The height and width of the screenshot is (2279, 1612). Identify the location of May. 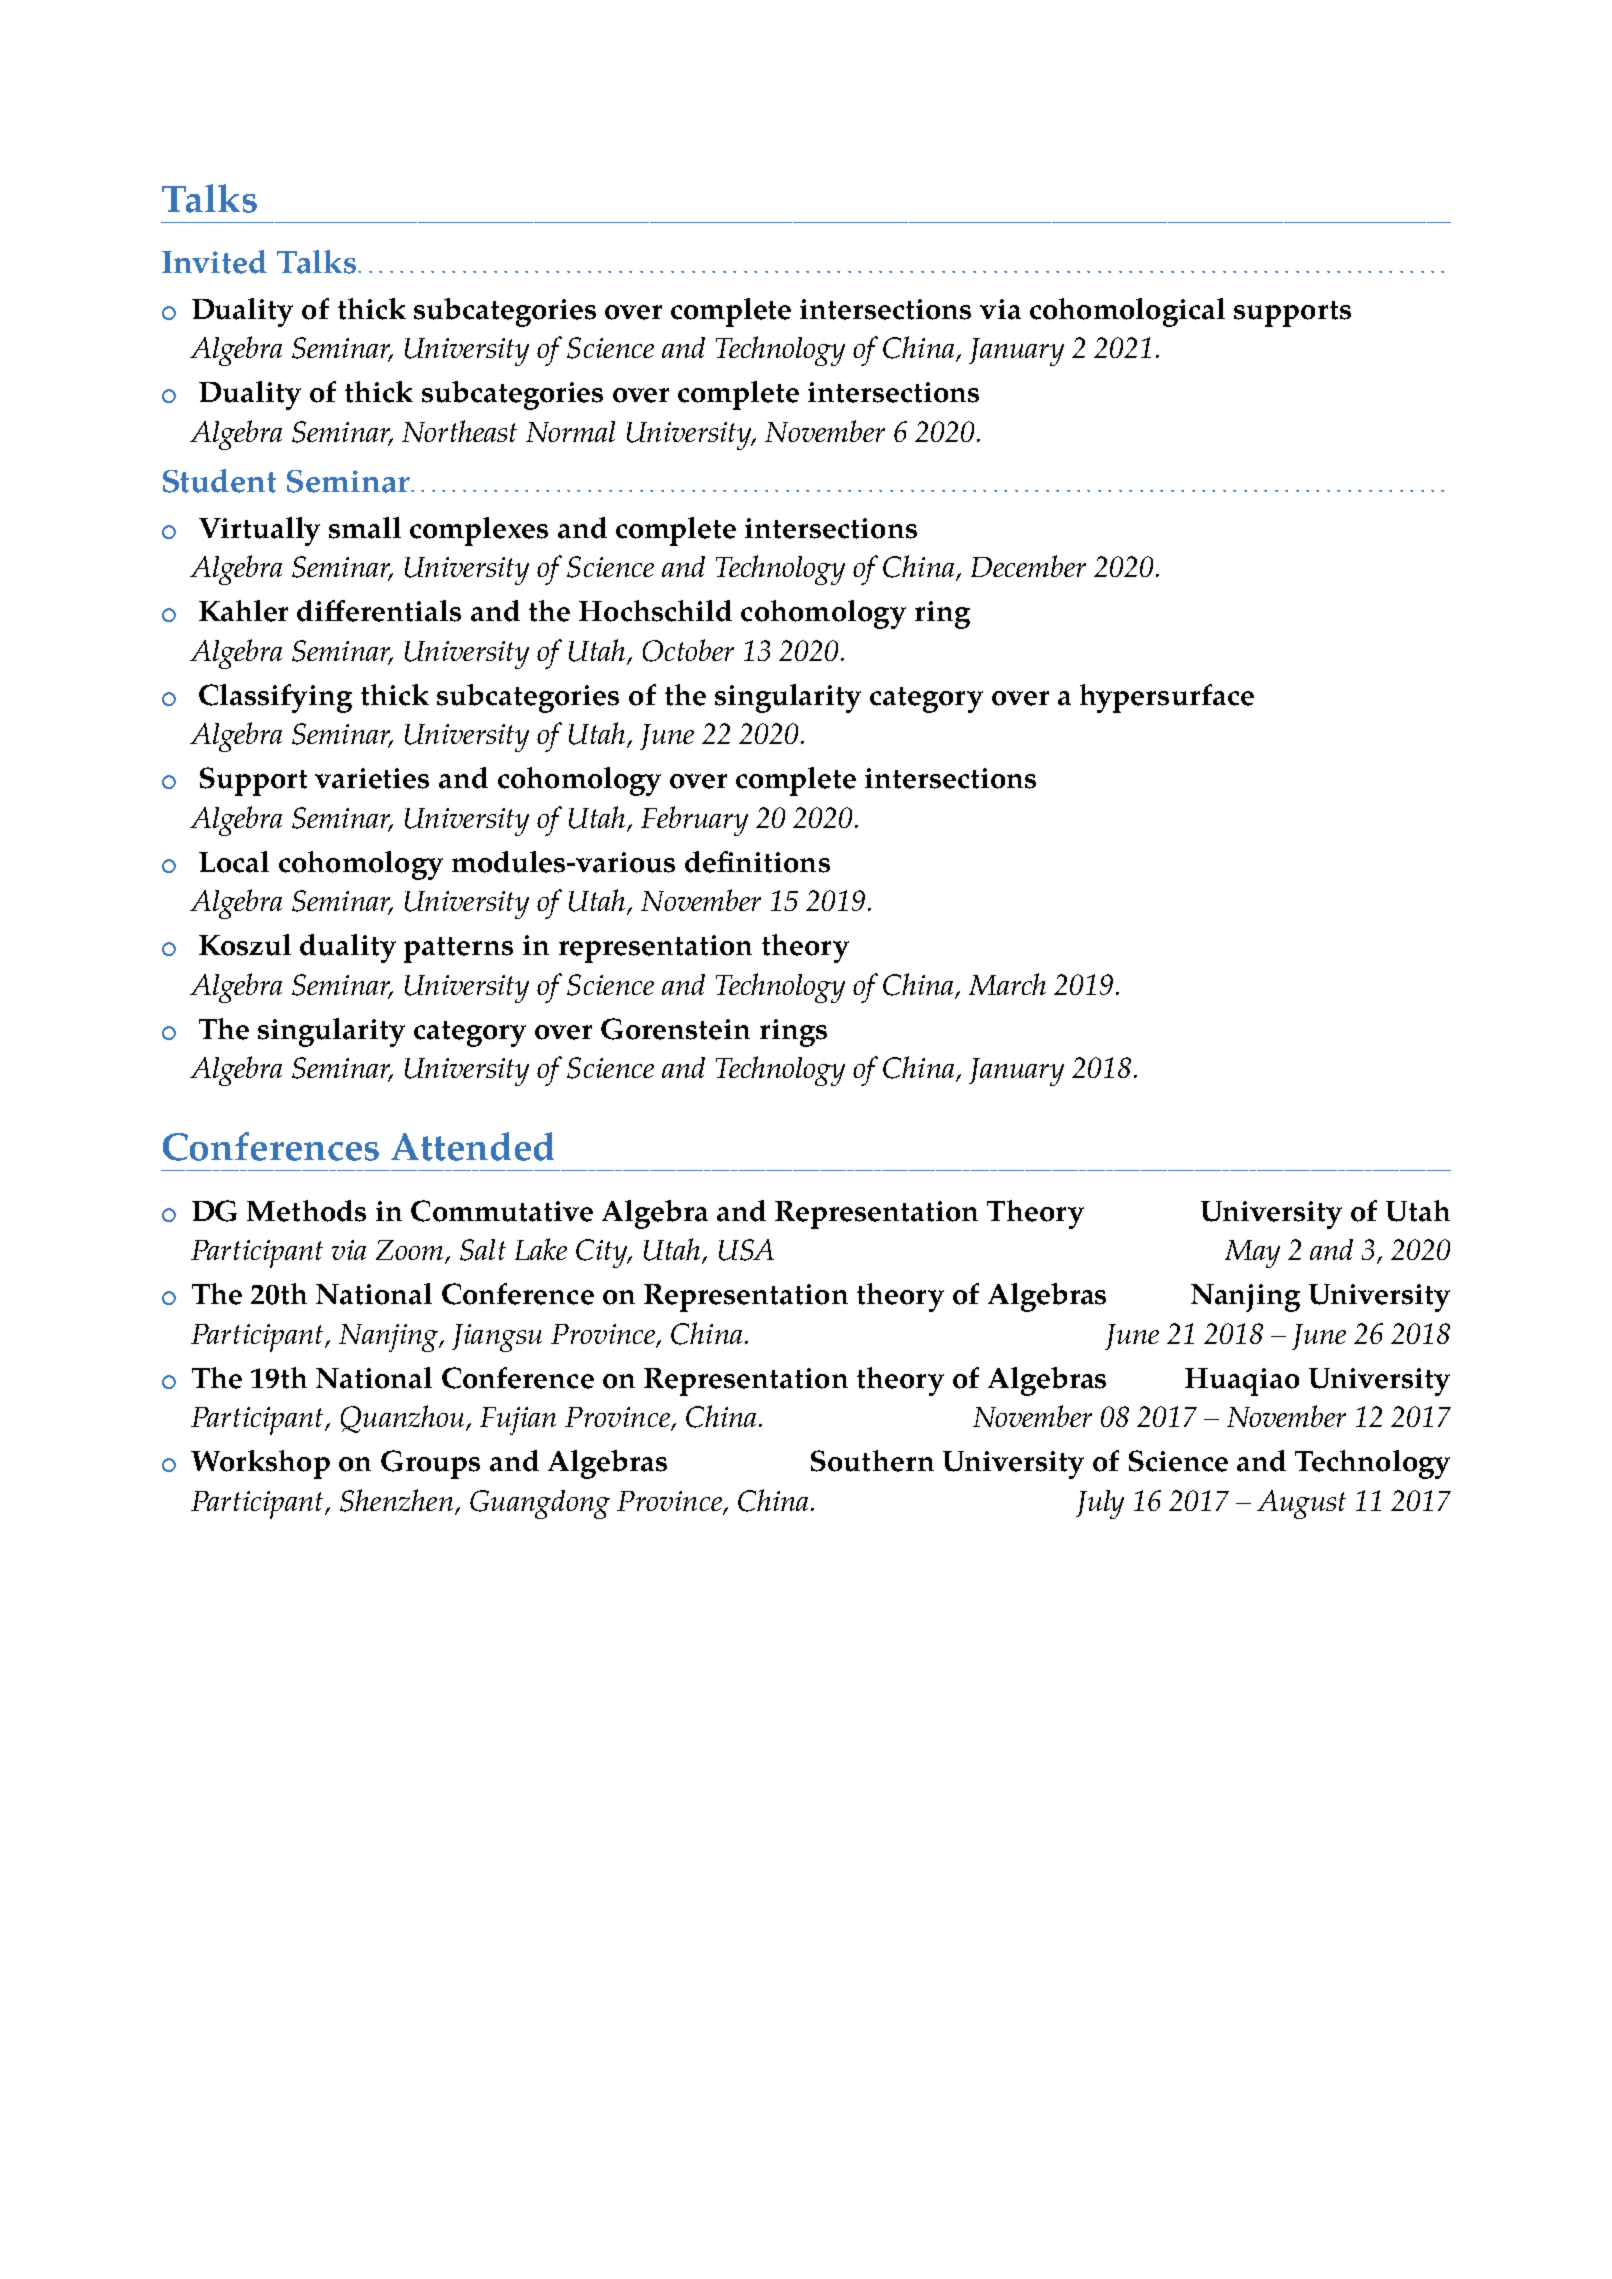
(1252, 1254).
